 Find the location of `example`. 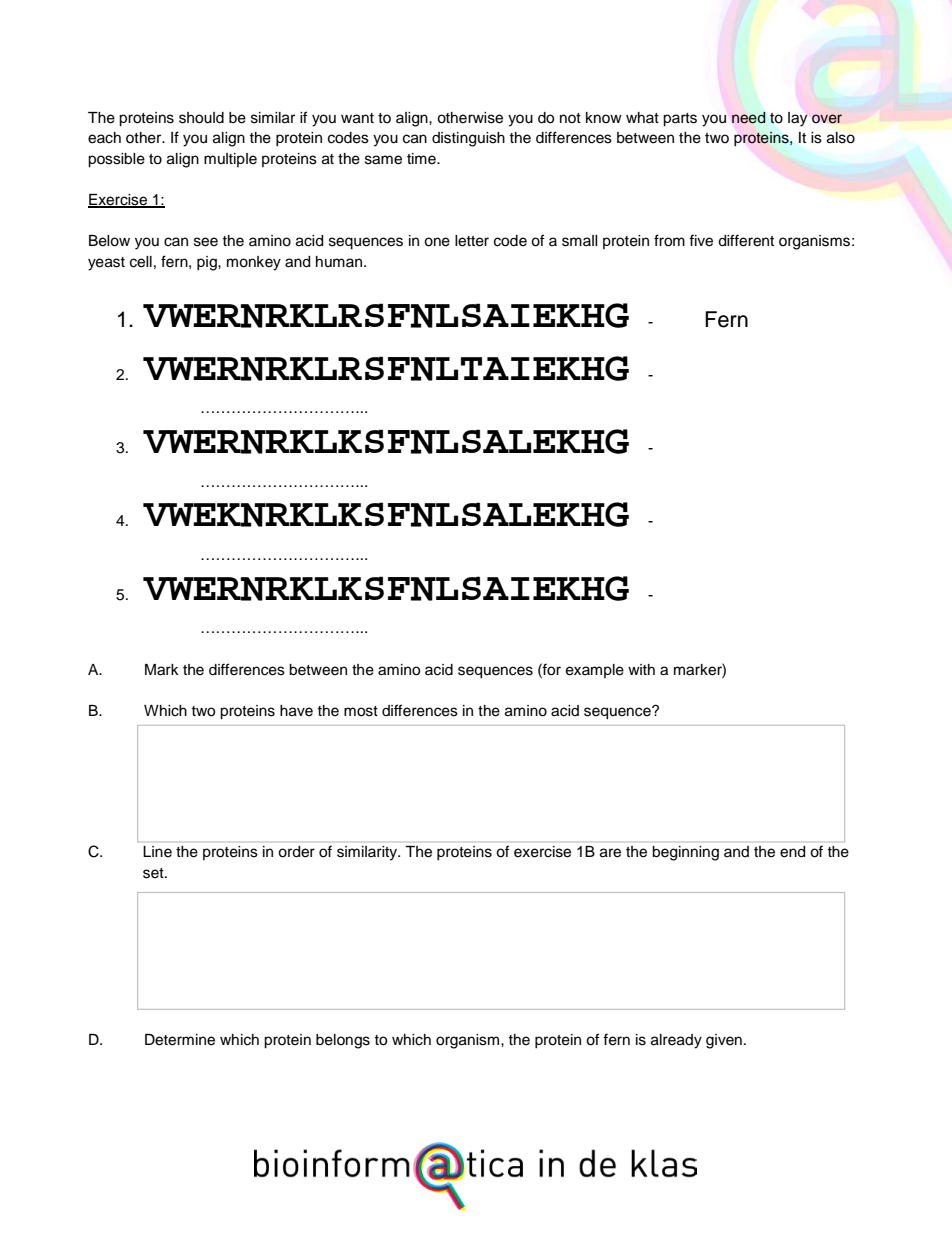

example is located at coordinates (595, 671).
